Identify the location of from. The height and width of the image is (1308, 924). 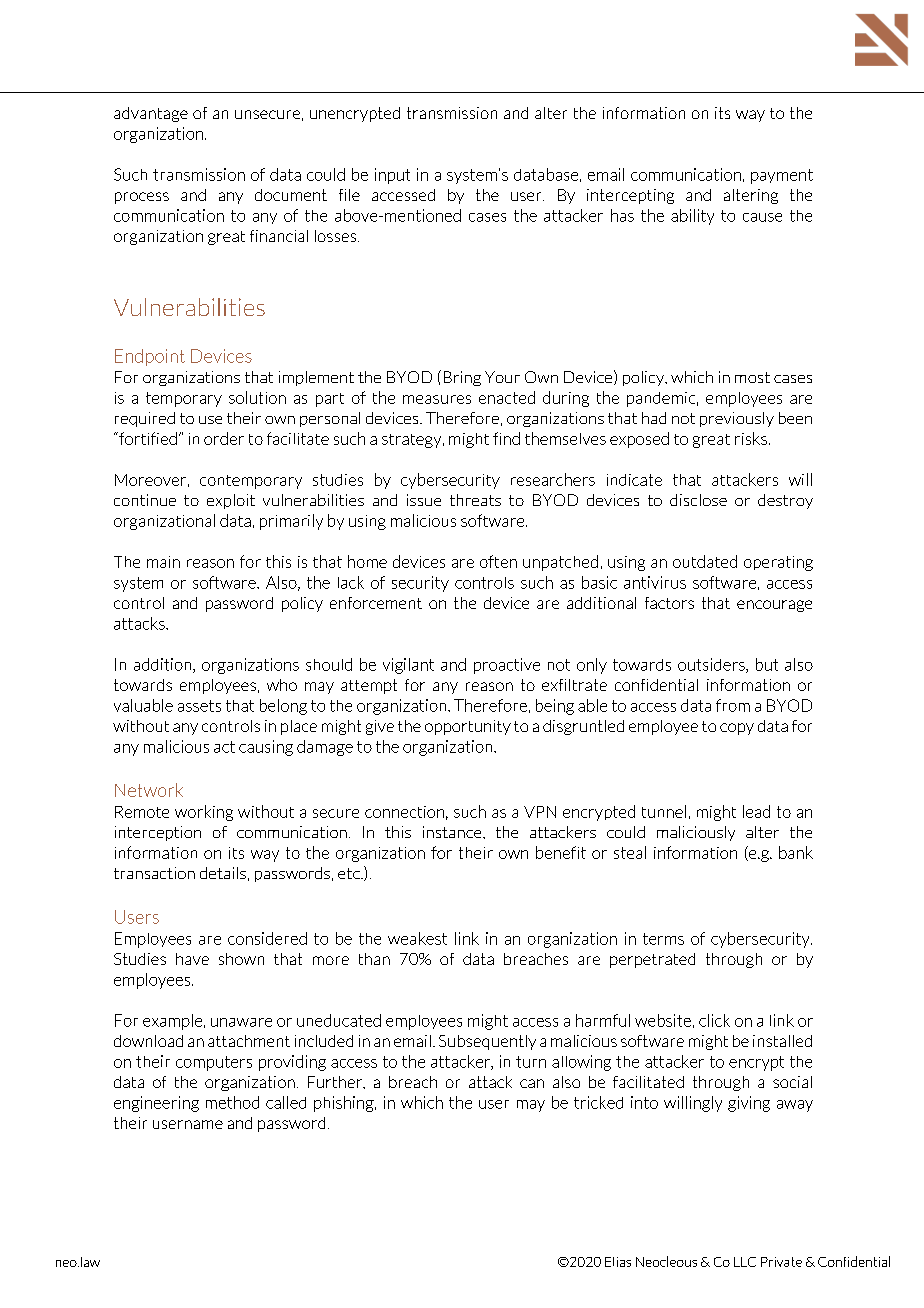
(733, 705).
